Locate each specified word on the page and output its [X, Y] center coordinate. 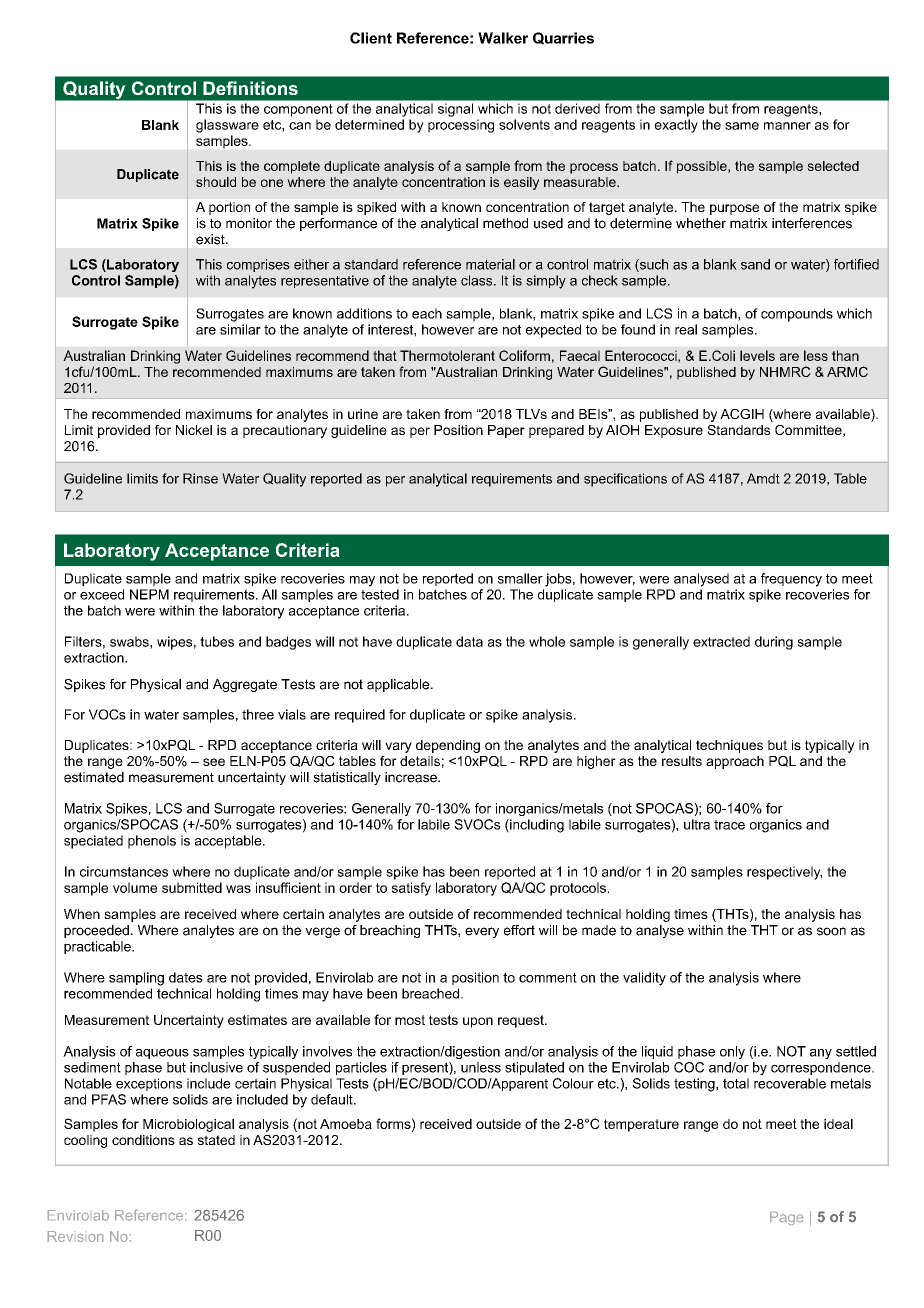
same [742, 126]
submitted [192, 887]
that [385, 355]
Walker [503, 38]
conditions [143, 1140]
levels [757, 355]
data [469, 641]
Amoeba [346, 1124]
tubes [217, 641]
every [482, 932]
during [774, 643]
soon [831, 931]
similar [240, 329]
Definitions [250, 88]
